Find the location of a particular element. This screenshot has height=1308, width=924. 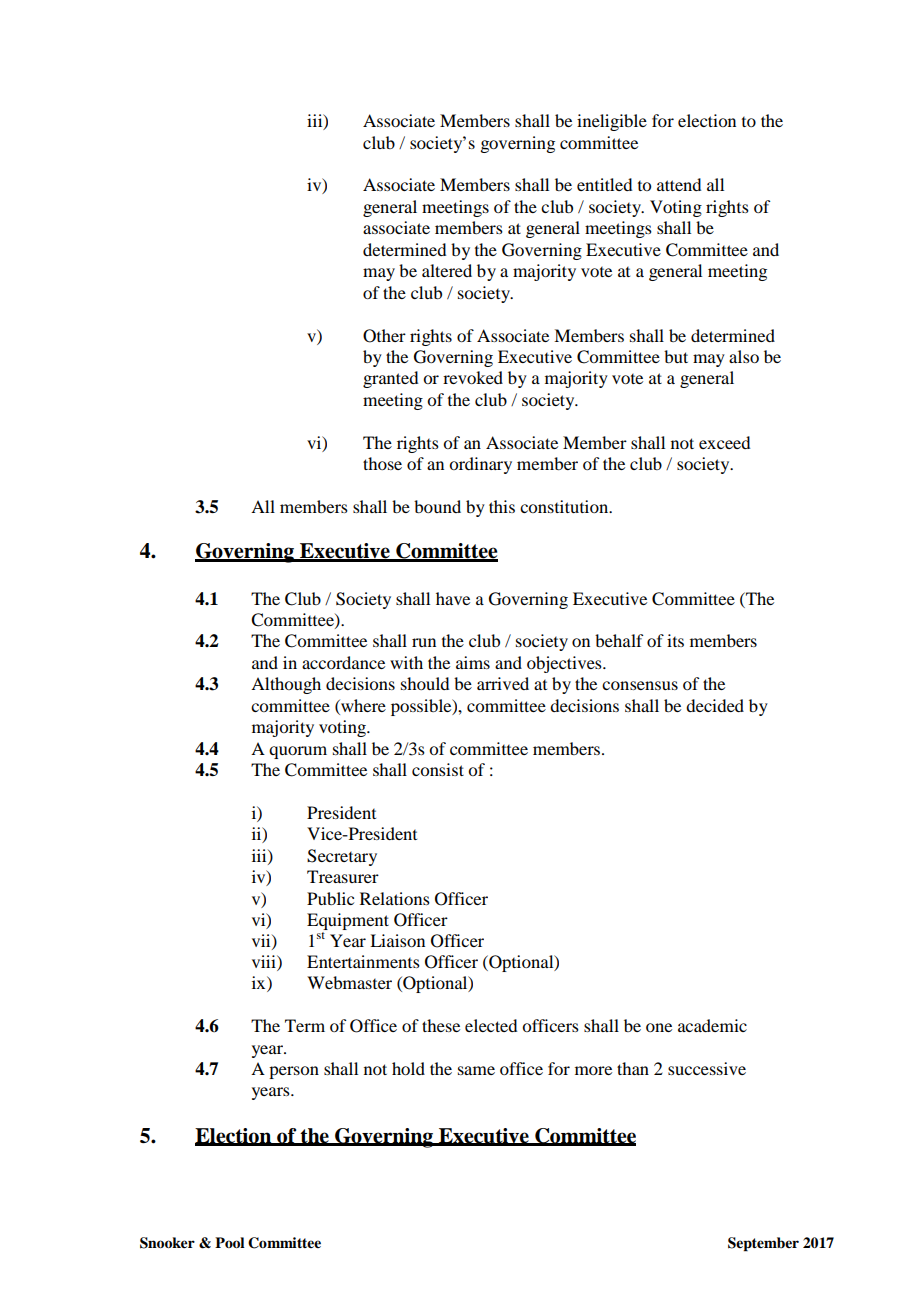

altered is located at coordinates (447, 270).
